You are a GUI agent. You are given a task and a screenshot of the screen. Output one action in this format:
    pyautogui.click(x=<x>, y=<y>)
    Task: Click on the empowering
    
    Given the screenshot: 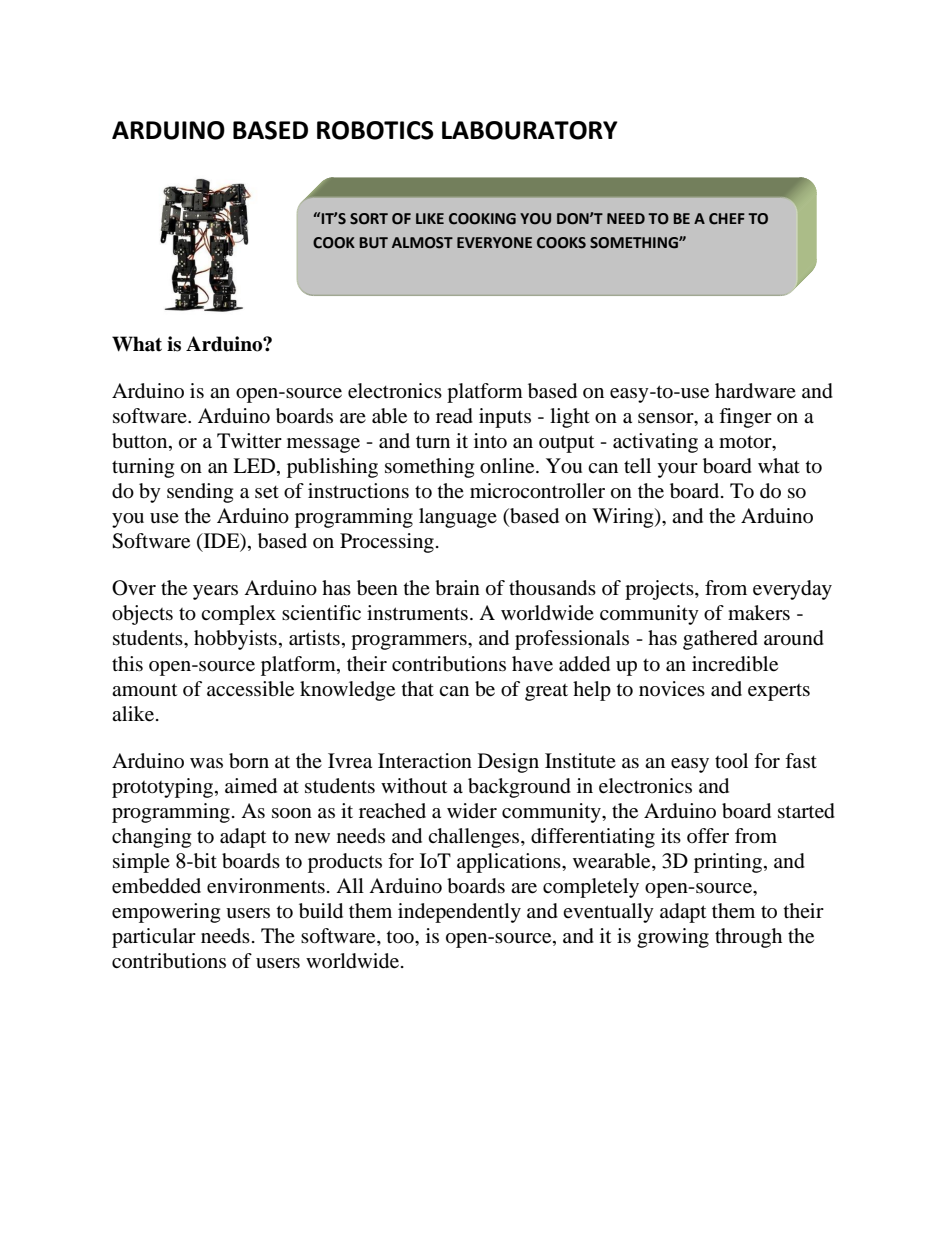 What is the action you would take?
    pyautogui.click(x=166, y=913)
